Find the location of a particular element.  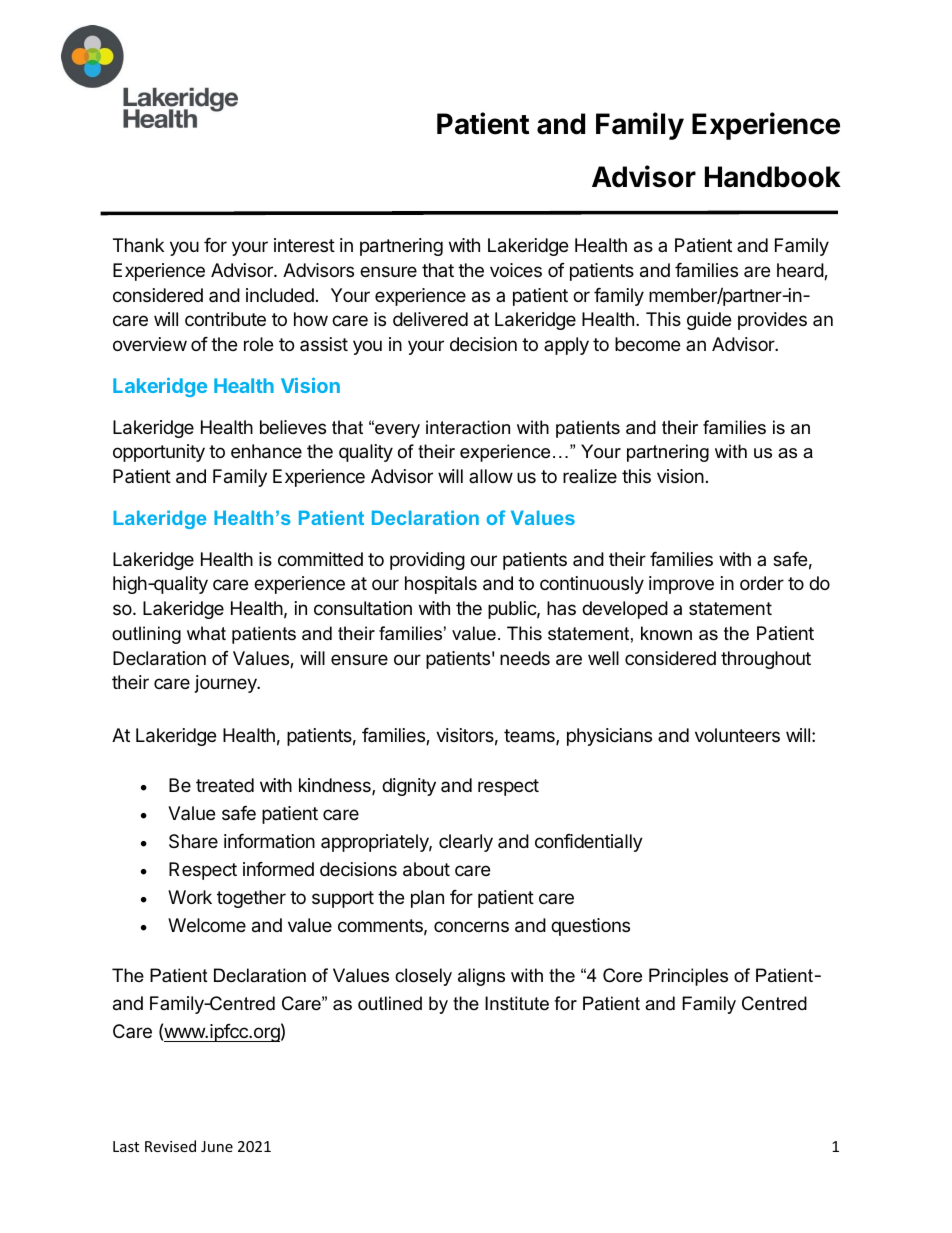

Handbook is located at coordinates (773, 177).
